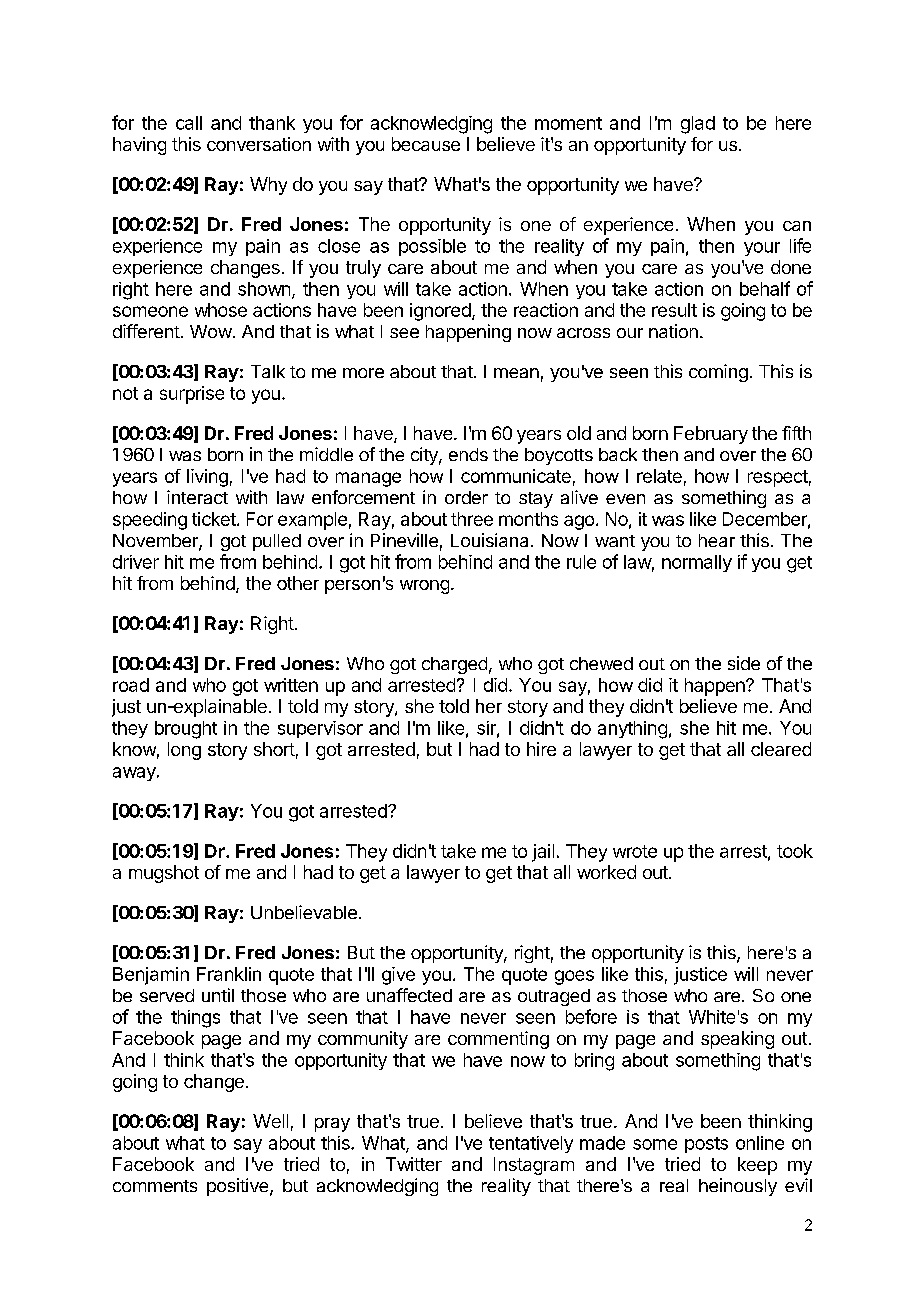  I want to click on glad, so click(698, 125).
